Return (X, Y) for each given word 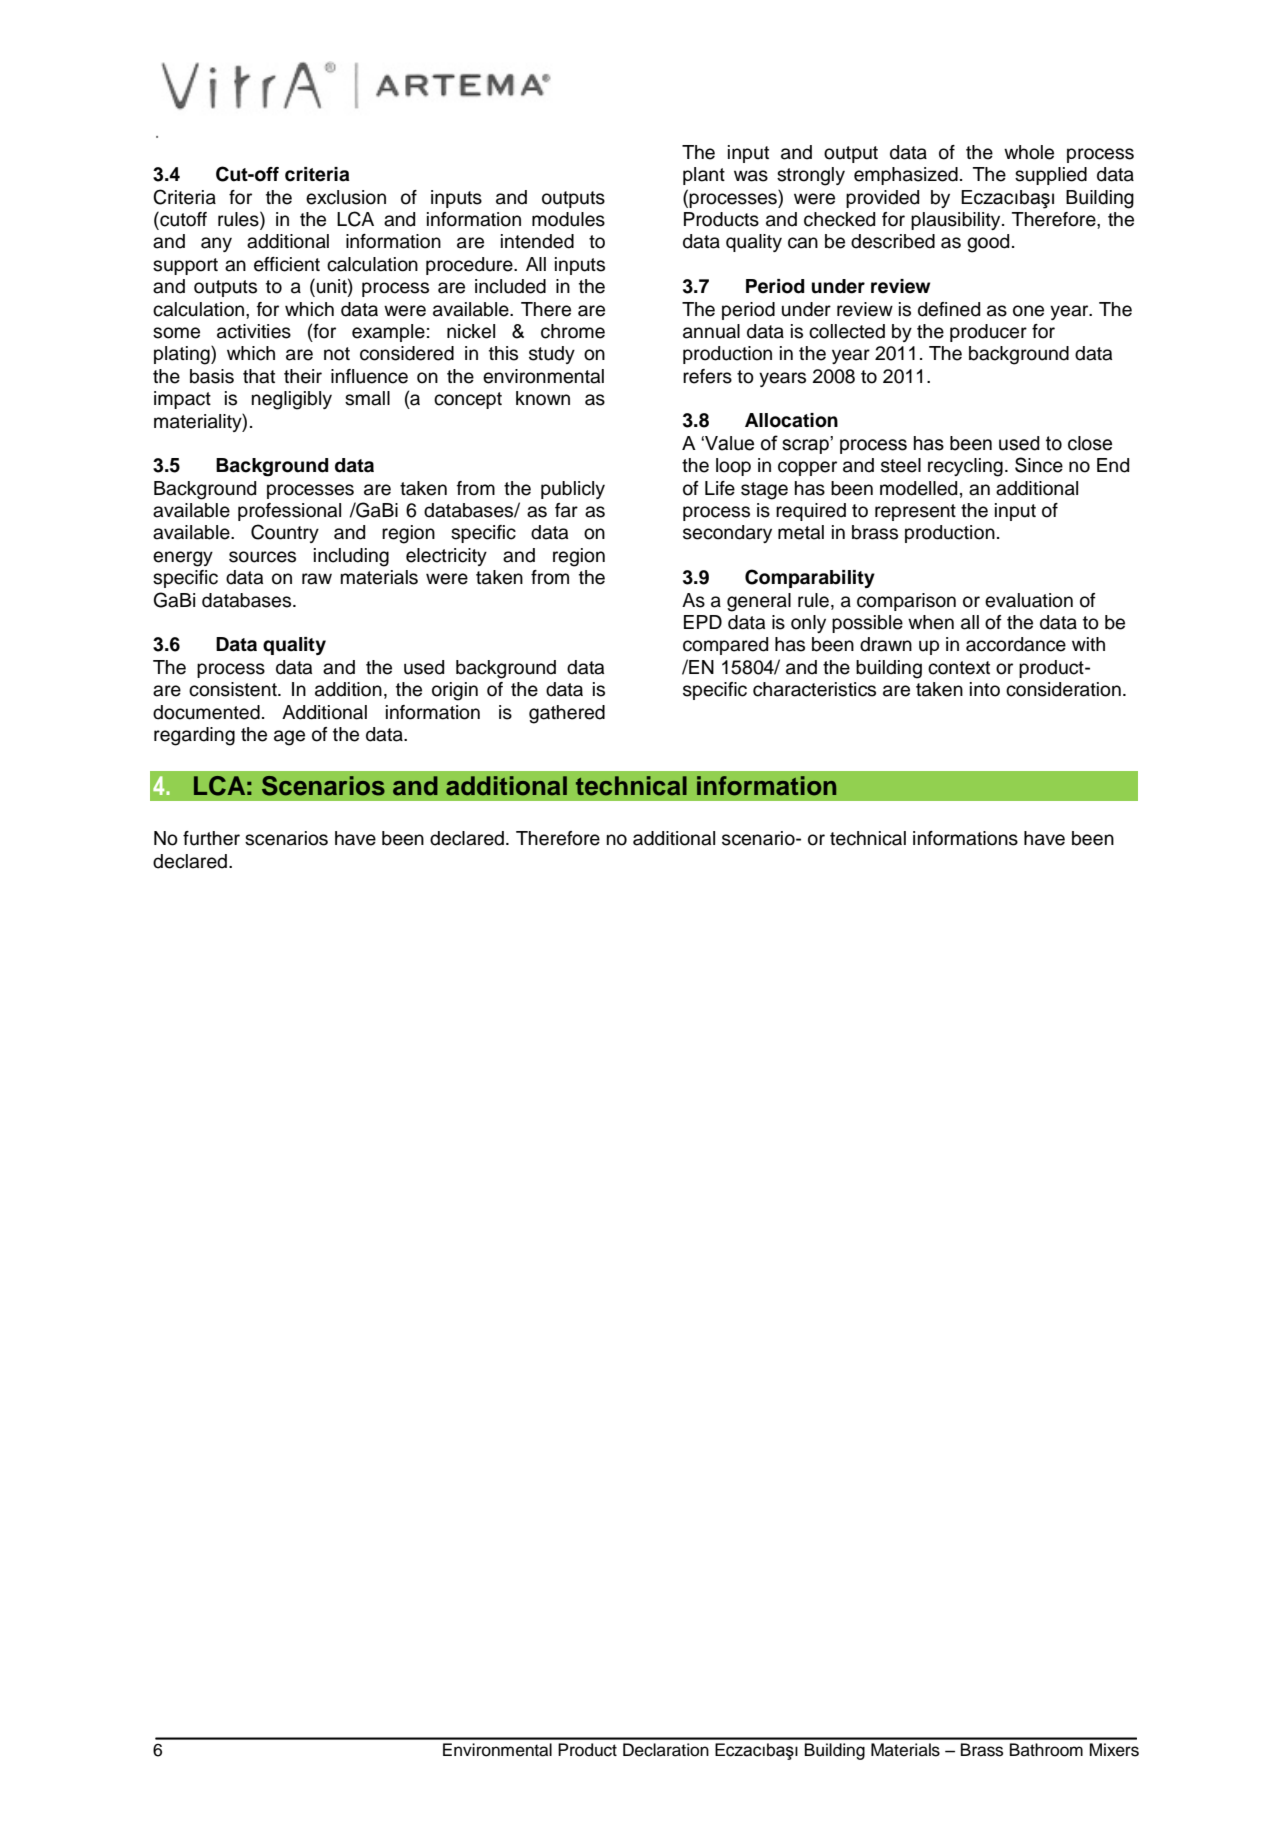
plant (704, 176)
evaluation (1029, 600)
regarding (194, 736)
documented (206, 712)
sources (262, 557)
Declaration (666, 1750)
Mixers (1114, 1750)
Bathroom (1046, 1750)
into (985, 689)
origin (455, 691)
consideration (1063, 689)
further (211, 838)
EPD (703, 622)
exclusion (346, 197)
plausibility (957, 221)
